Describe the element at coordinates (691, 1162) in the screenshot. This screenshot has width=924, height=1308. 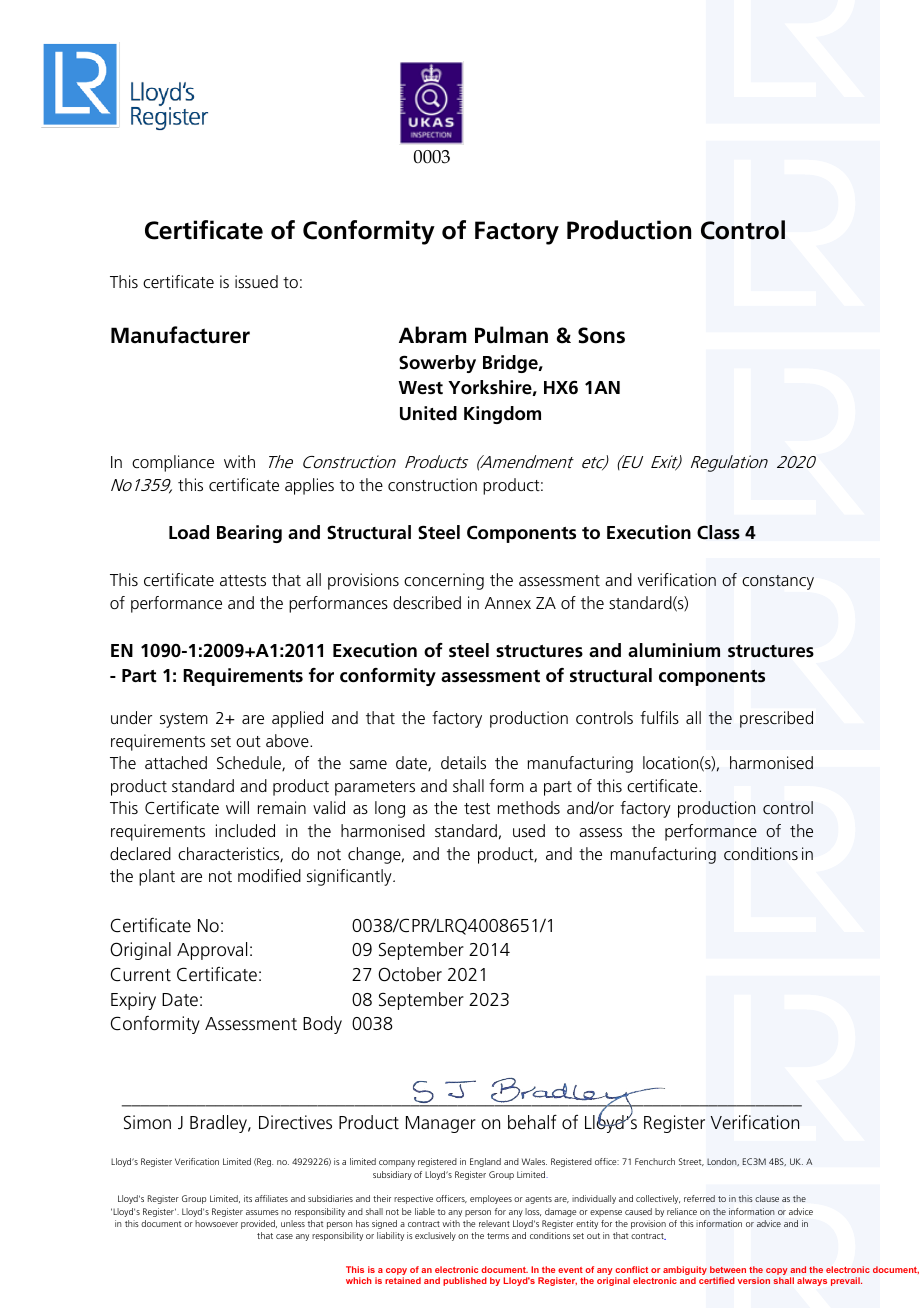
I see `Street` at that location.
